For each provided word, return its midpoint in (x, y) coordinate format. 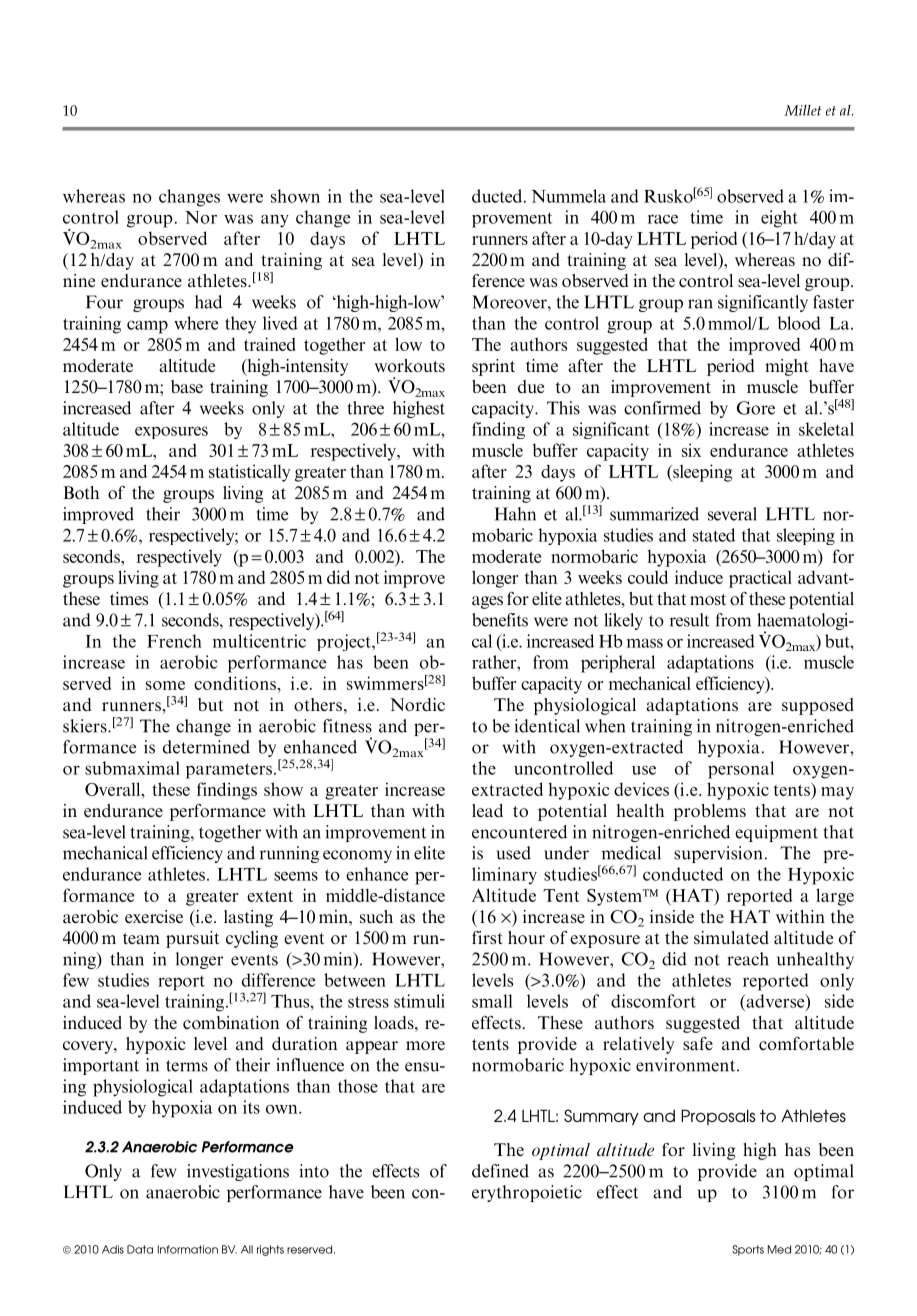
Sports (748, 1250)
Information (188, 1249)
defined (500, 1171)
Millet (802, 110)
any (275, 221)
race (663, 219)
